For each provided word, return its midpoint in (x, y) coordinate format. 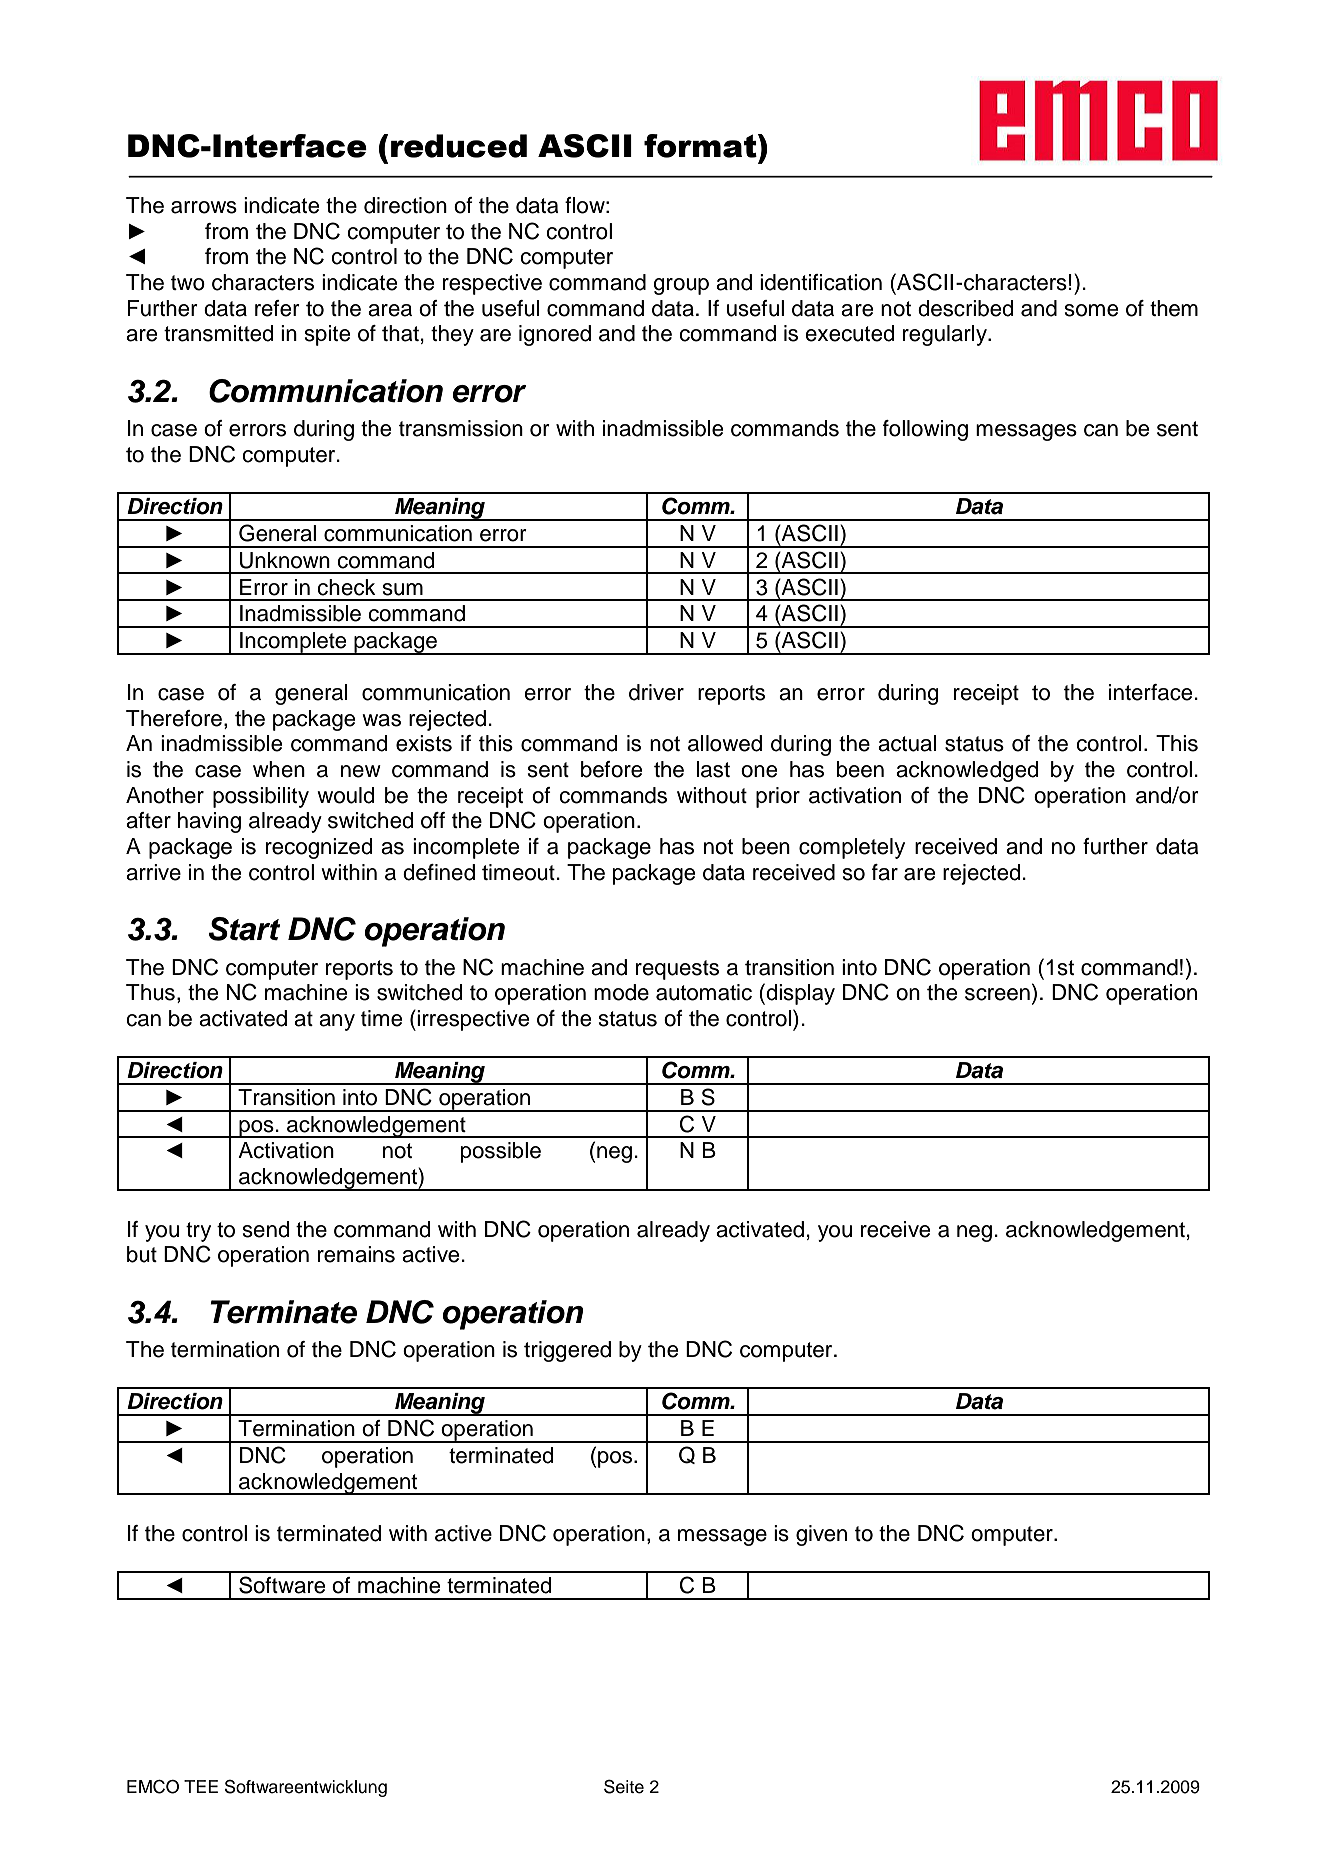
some (1091, 310)
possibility (261, 797)
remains (356, 1254)
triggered (567, 1351)
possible (501, 1152)
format (701, 146)
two (188, 283)
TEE (201, 1786)
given (821, 1535)
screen (997, 994)
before (611, 769)
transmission (461, 428)
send (266, 1229)
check (346, 587)
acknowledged (967, 771)
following (925, 430)
